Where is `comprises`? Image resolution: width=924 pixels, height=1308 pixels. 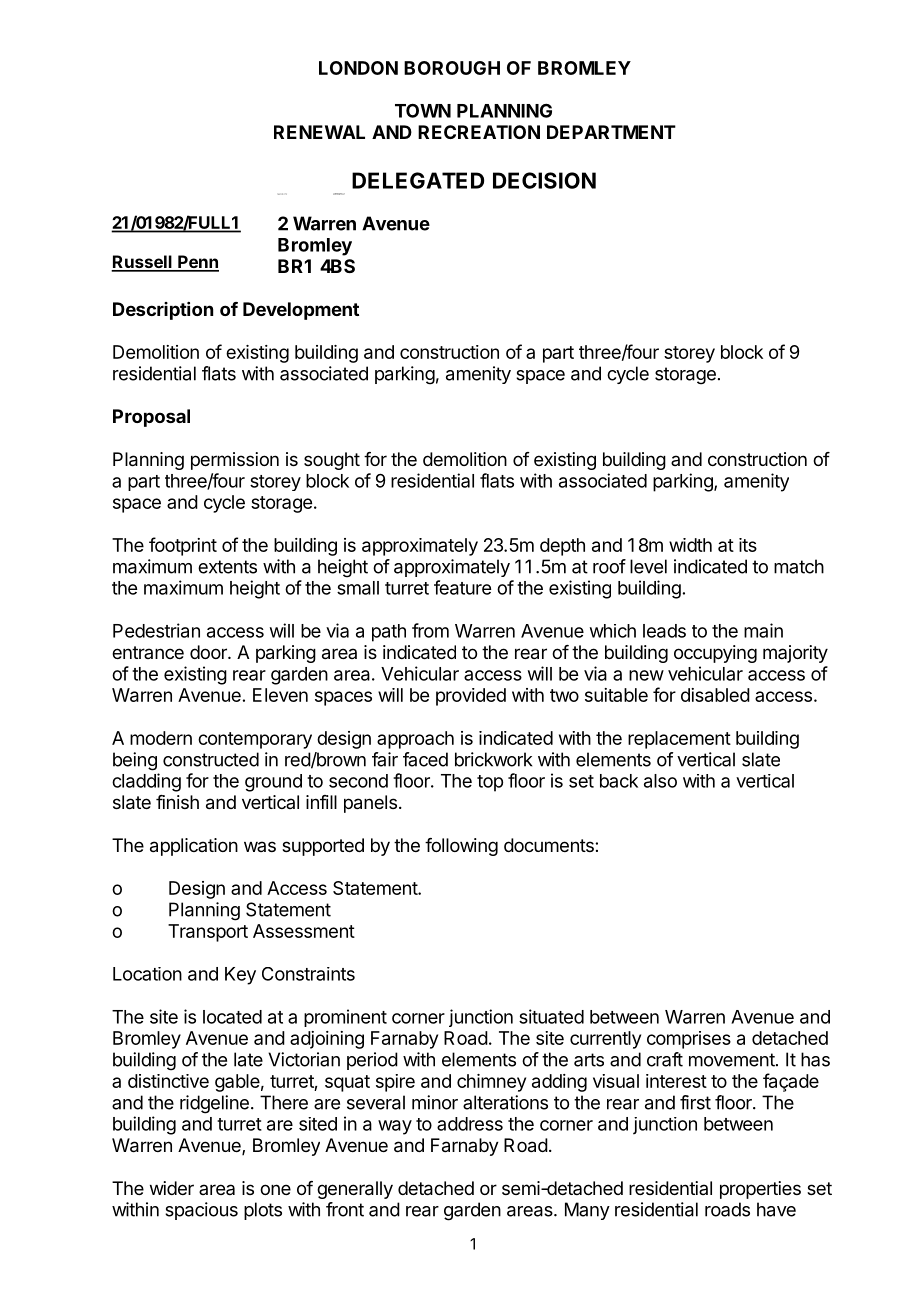
comprises is located at coordinates (689, 1040).
